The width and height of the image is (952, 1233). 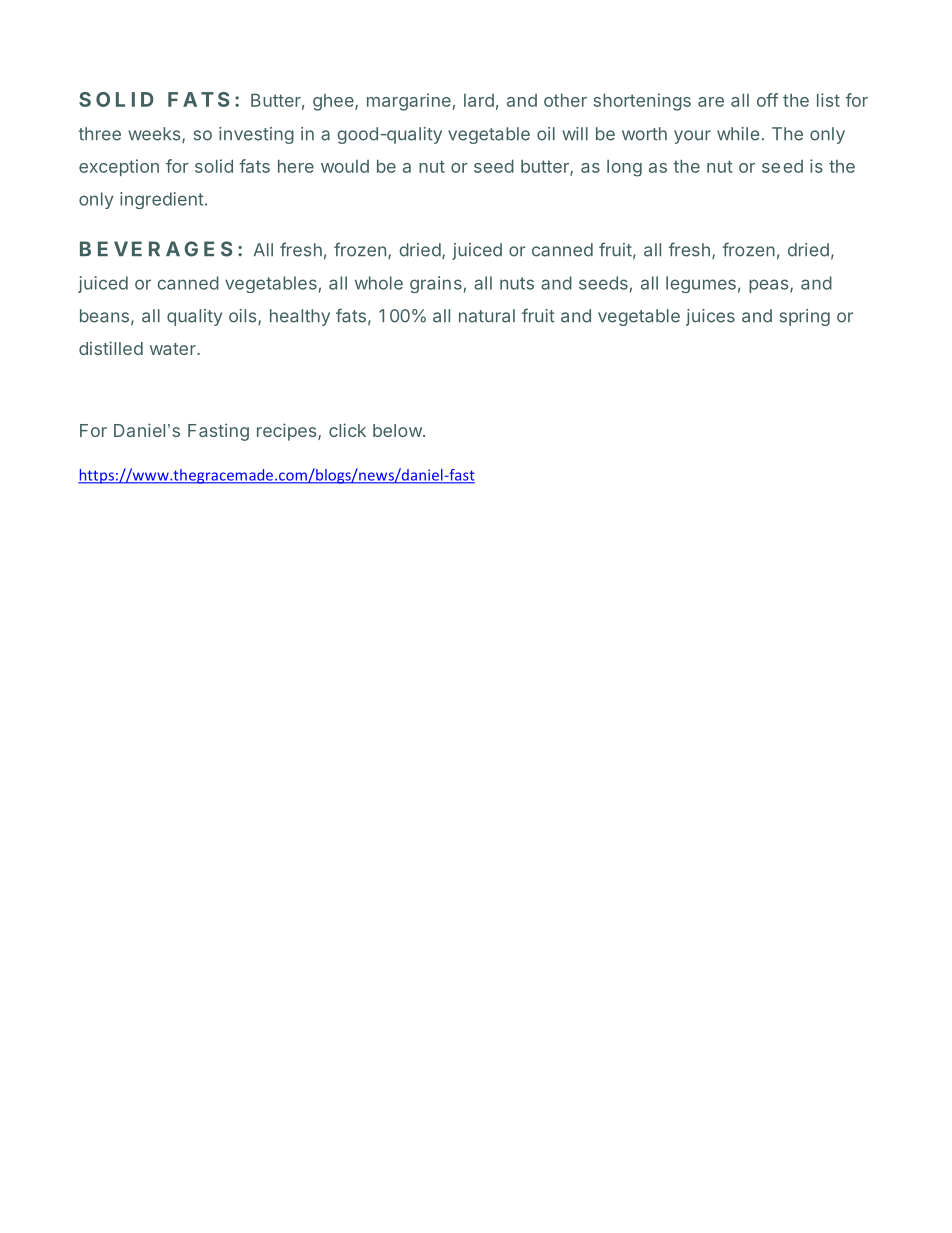 What do you see at coordinates (711, 102) in the image?
I see `are` at bounding box center [711, 102].
